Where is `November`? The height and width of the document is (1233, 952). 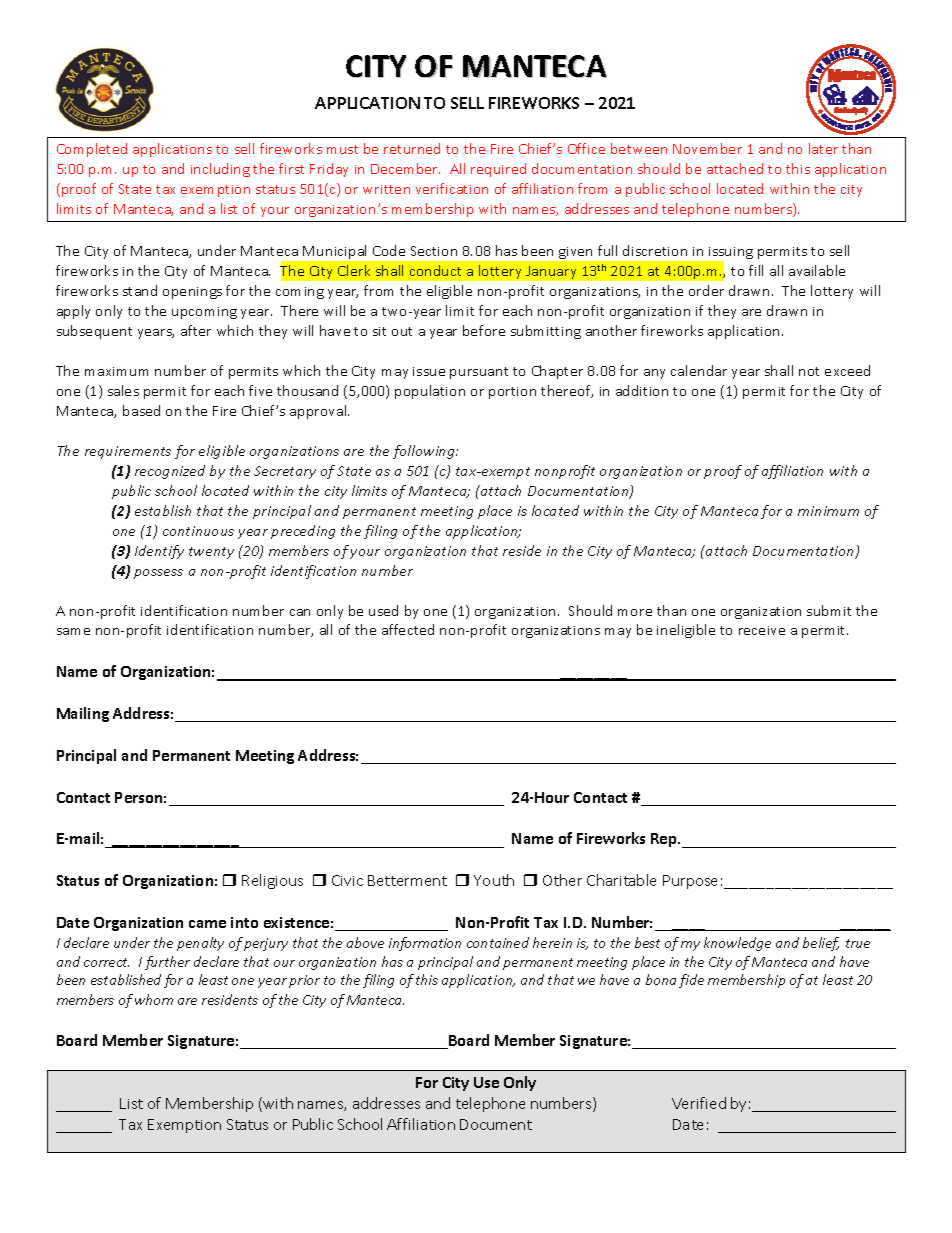
November is located at coordinates (707, 148).
